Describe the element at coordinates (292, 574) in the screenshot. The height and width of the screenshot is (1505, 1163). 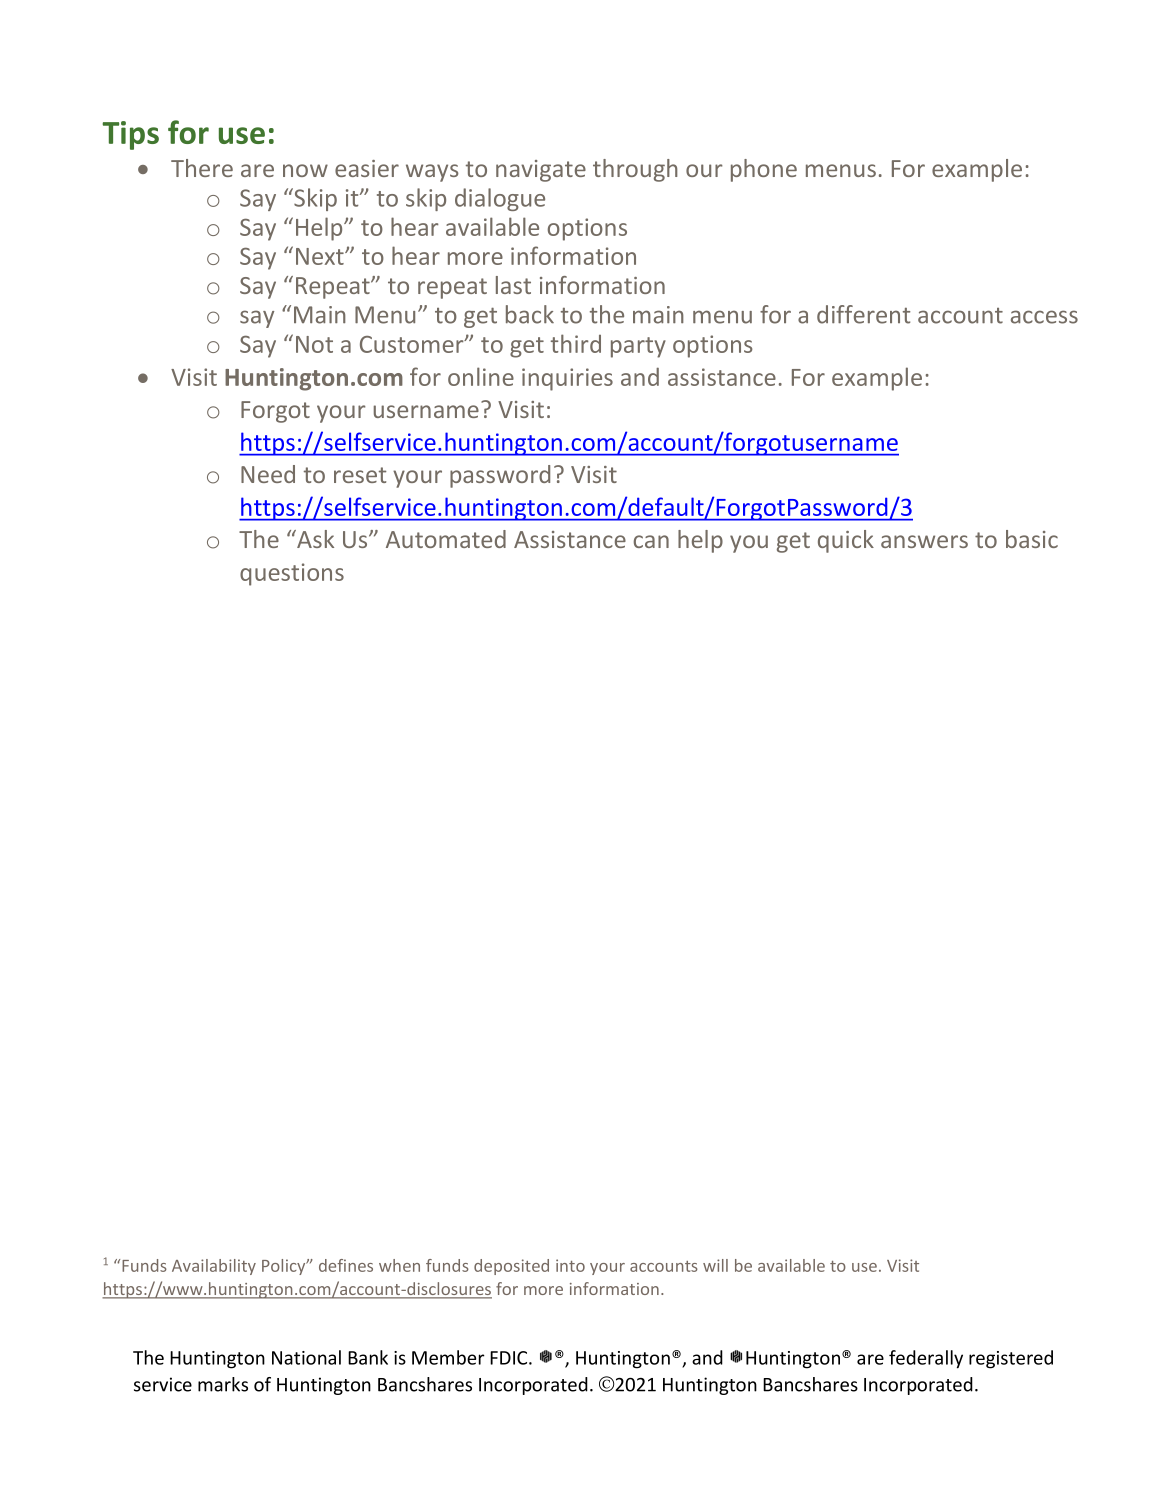
I see `questions` at that location.
